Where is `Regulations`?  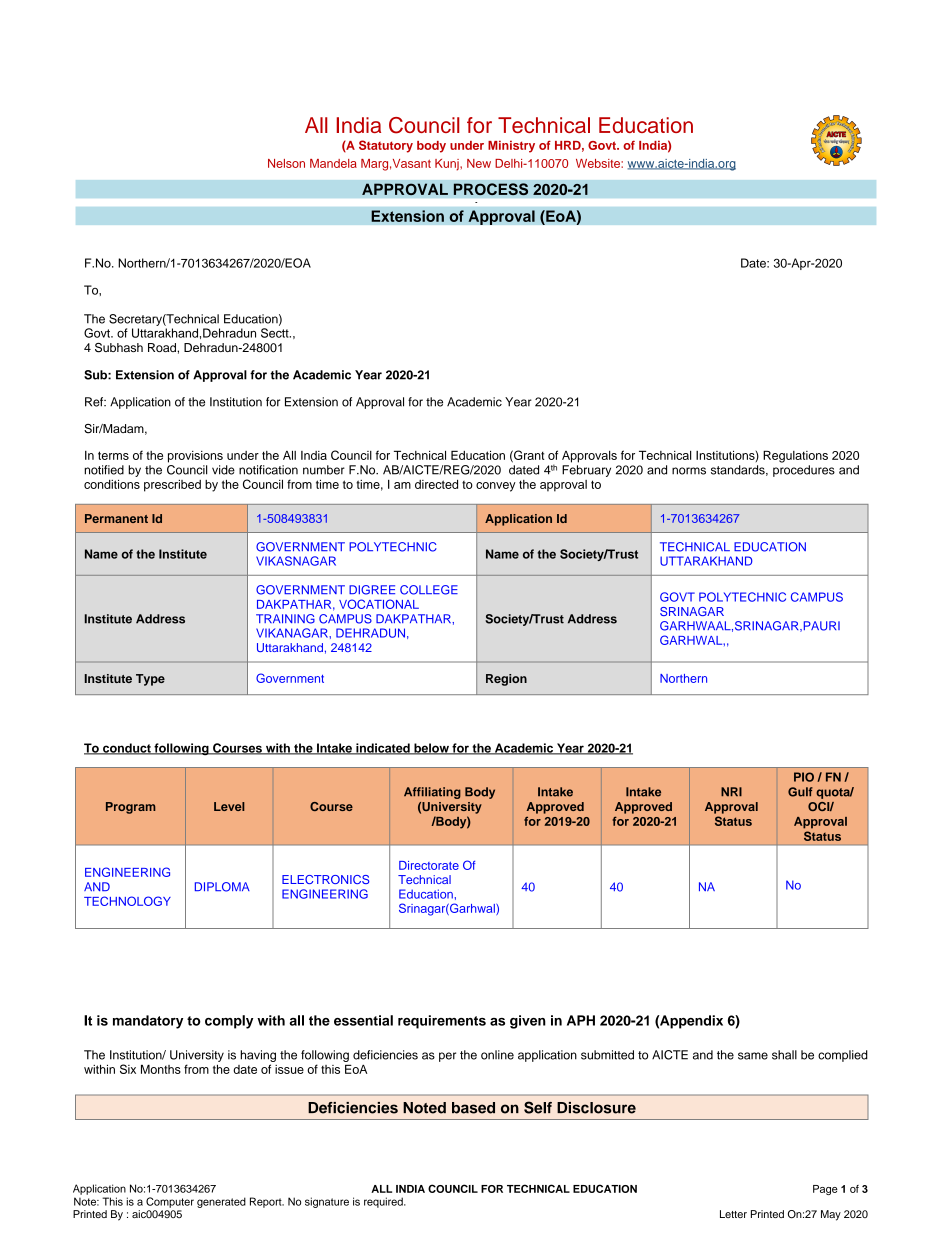
Regulations is located at coordinates (795, 456).
